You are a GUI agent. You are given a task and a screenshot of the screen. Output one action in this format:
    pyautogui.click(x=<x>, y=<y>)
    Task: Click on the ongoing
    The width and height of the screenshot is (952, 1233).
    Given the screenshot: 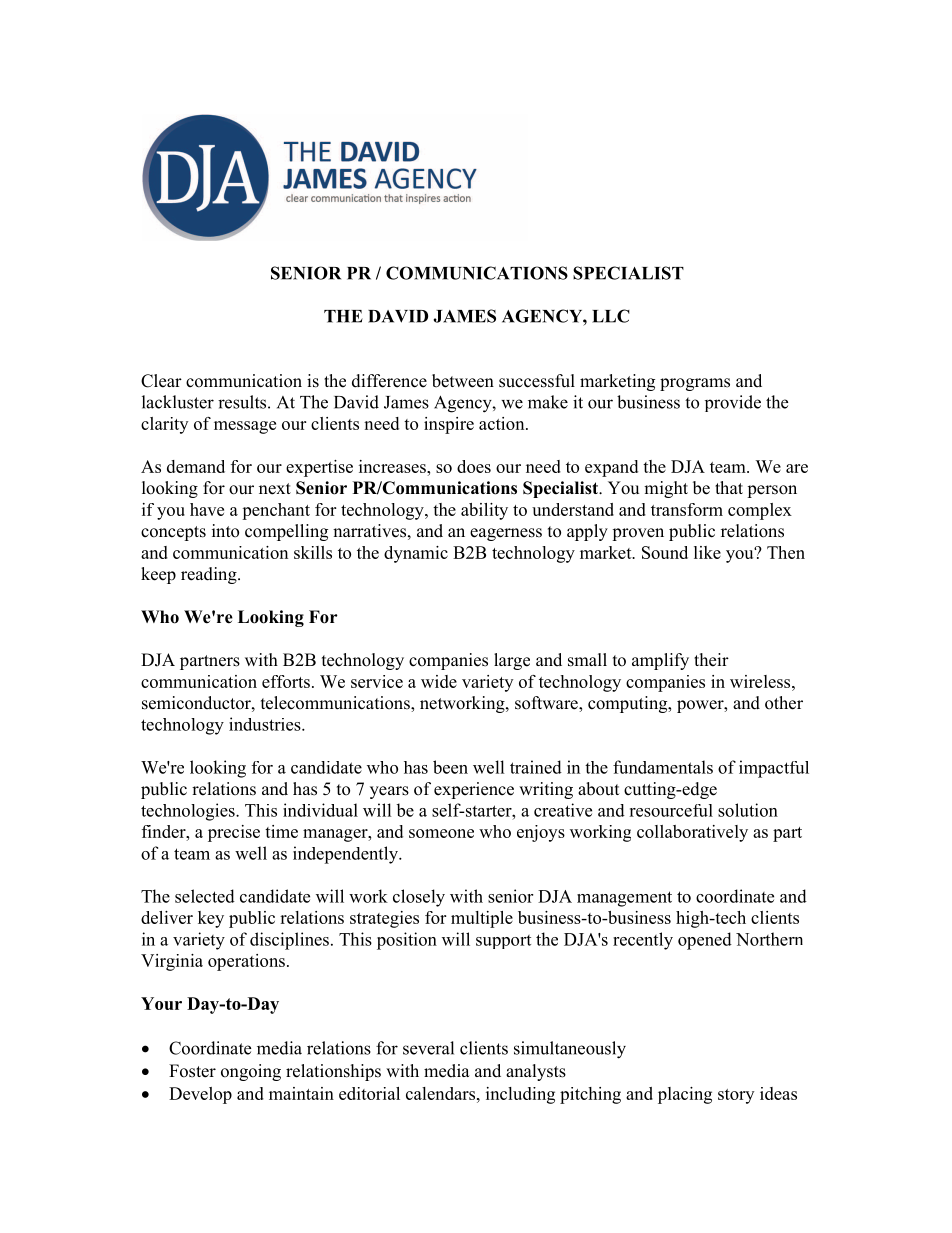 What is the action you would take?
    pyautogui.click(x=251, y=1072)
